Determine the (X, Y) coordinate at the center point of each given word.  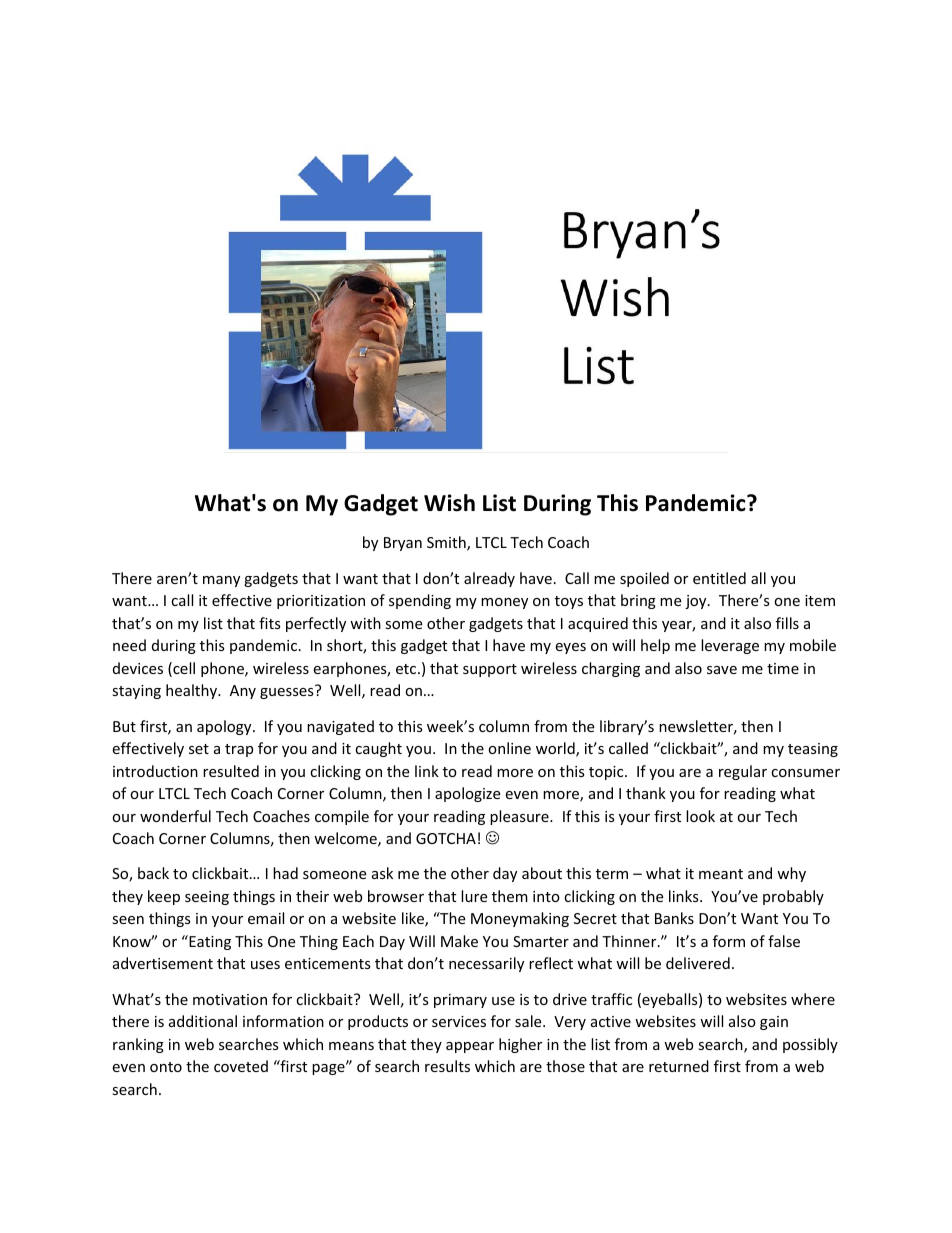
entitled (719, 578)
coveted (241, 1066)
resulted (231, 771)
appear (470, 1047)
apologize (467, 794)
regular (743, 772)
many (221, 581)
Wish (449, 503)
